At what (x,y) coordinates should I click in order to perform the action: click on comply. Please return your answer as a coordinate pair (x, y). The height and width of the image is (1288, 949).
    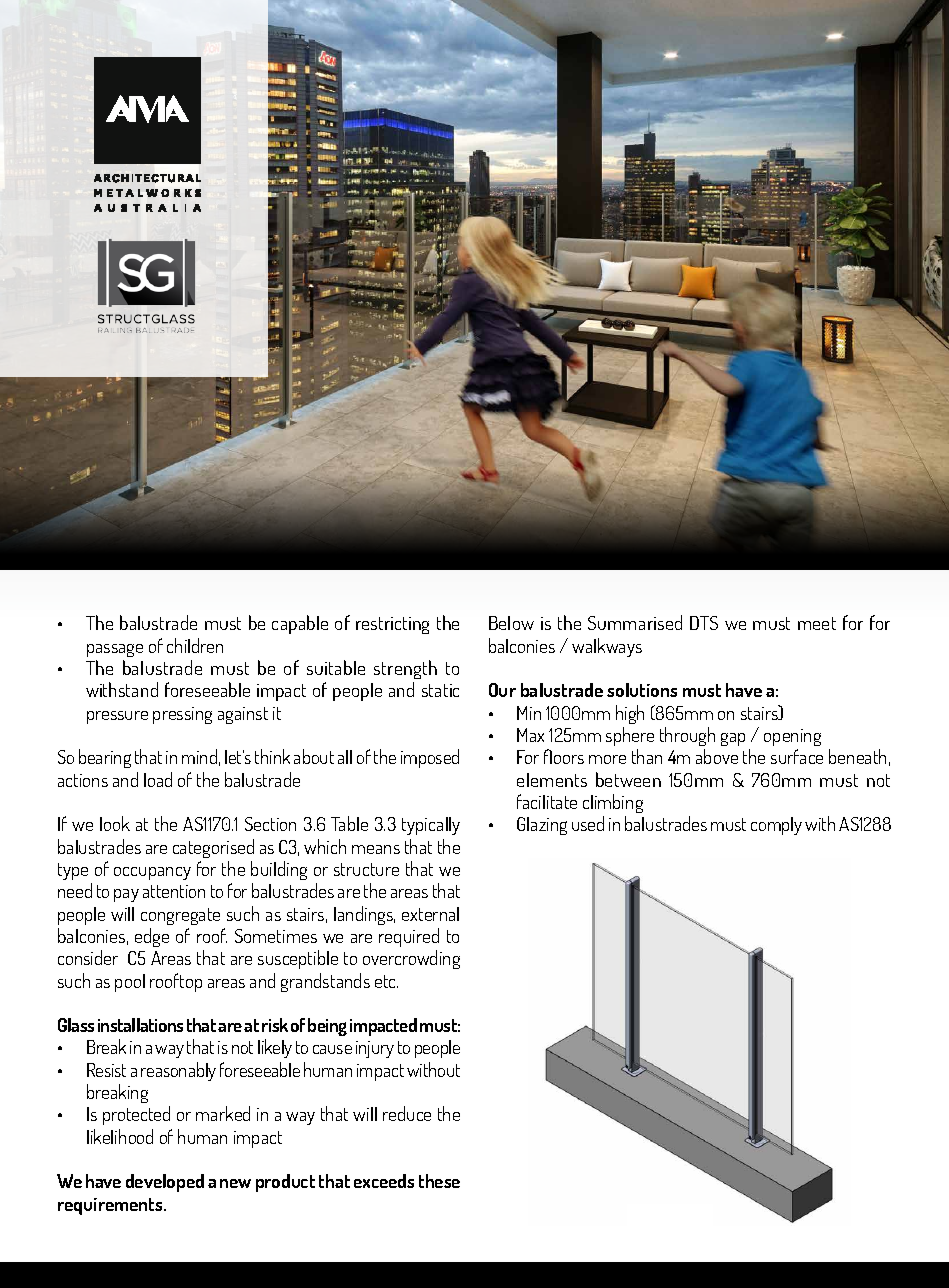
    Looking at the image, I should click on (776, 826).
